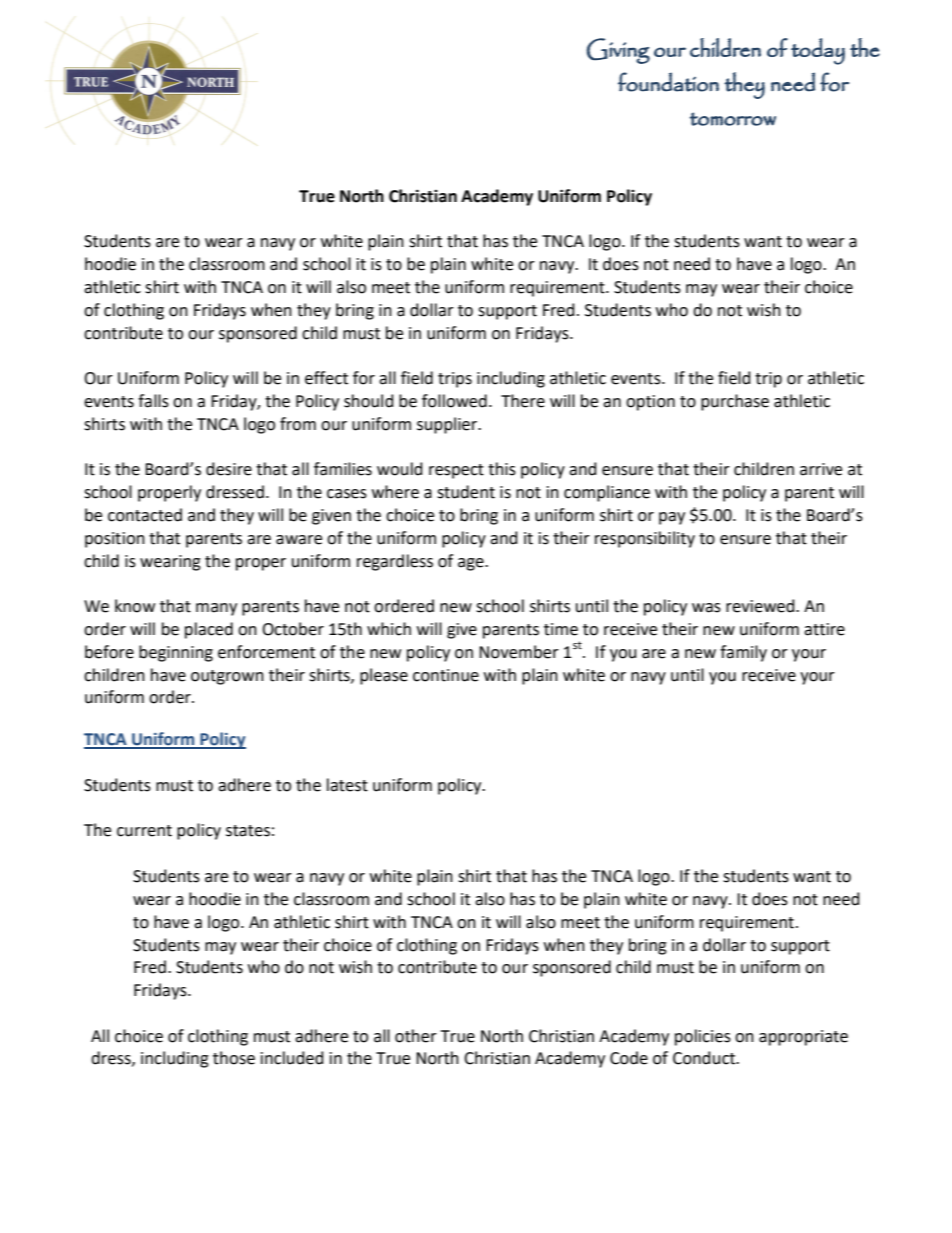 Image resolution: width=952 pixels, height=1233 pixels. What do you see at coordinates (618, 51) in the document?
I see `Giving` at bounding box center [618, 51].
